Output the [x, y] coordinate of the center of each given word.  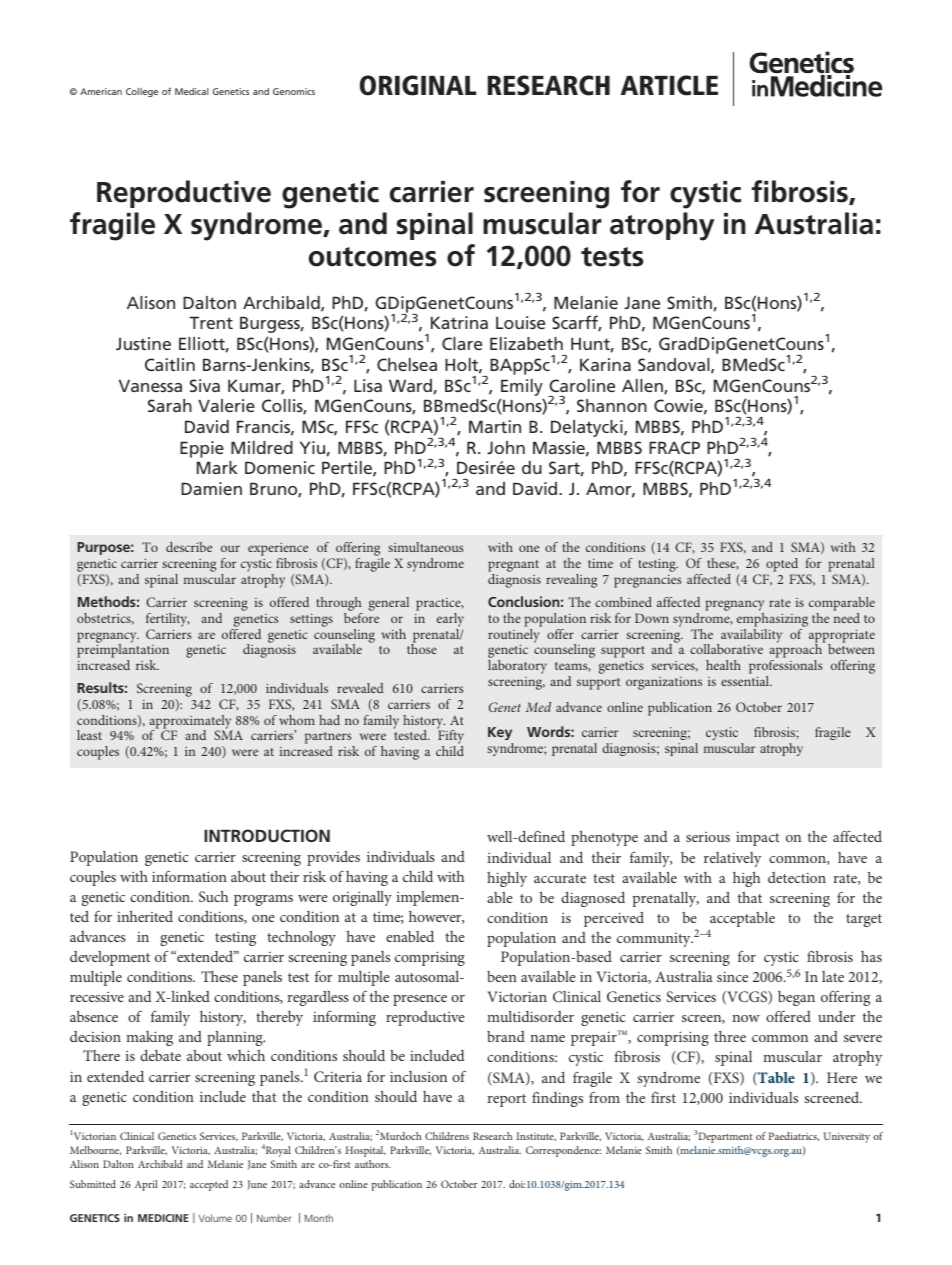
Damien [211, 488]
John [506, 447]
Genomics [294, 91]
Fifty [450, 737]
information [189, 876]
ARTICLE [669, 85]
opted [782, 566]
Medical [192, 91]
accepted [209, 1185]
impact [757, 839]
